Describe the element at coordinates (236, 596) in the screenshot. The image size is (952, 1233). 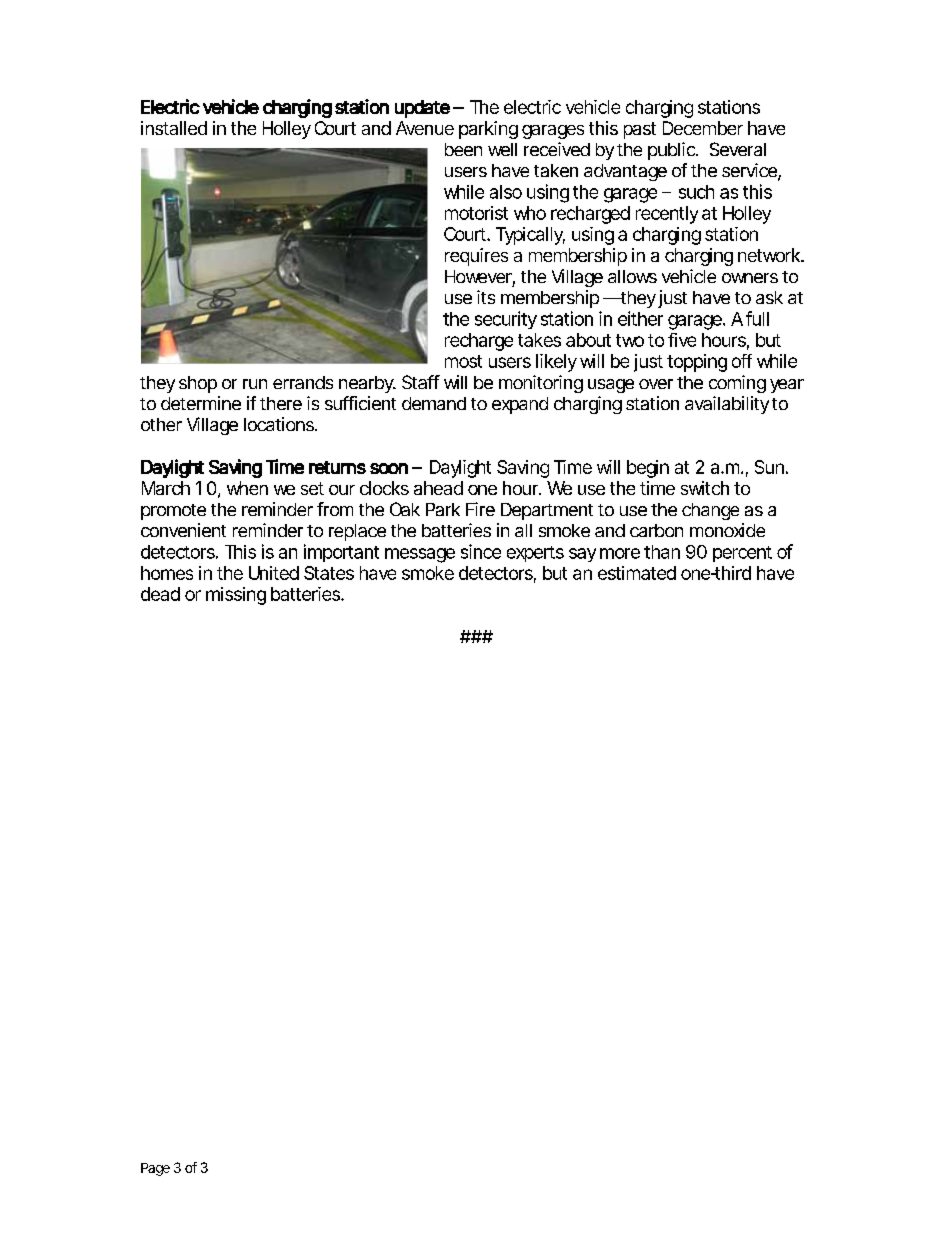
I see `missing` at that location.
